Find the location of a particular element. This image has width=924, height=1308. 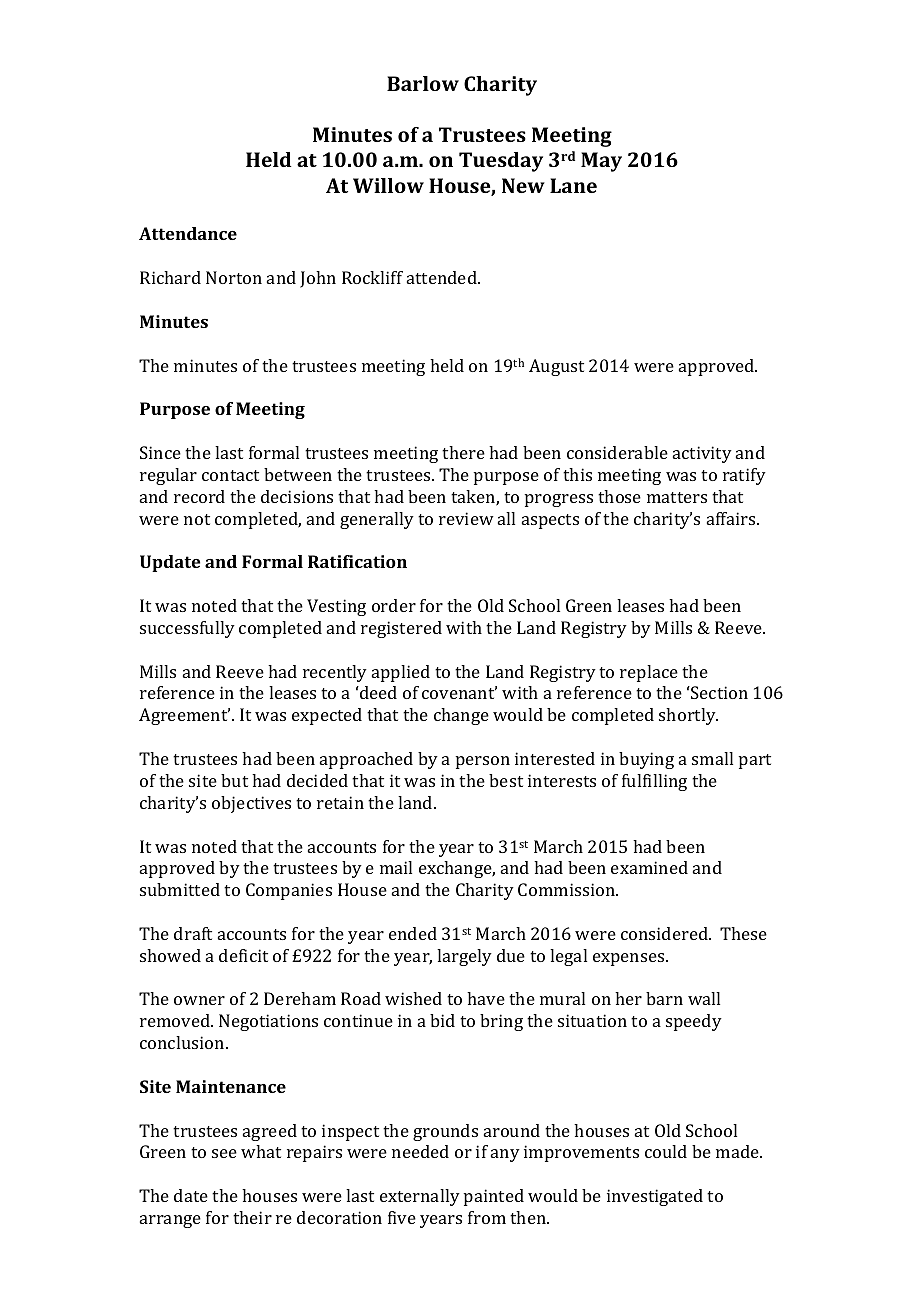

Attendance is located at coordinates (188, 233).
